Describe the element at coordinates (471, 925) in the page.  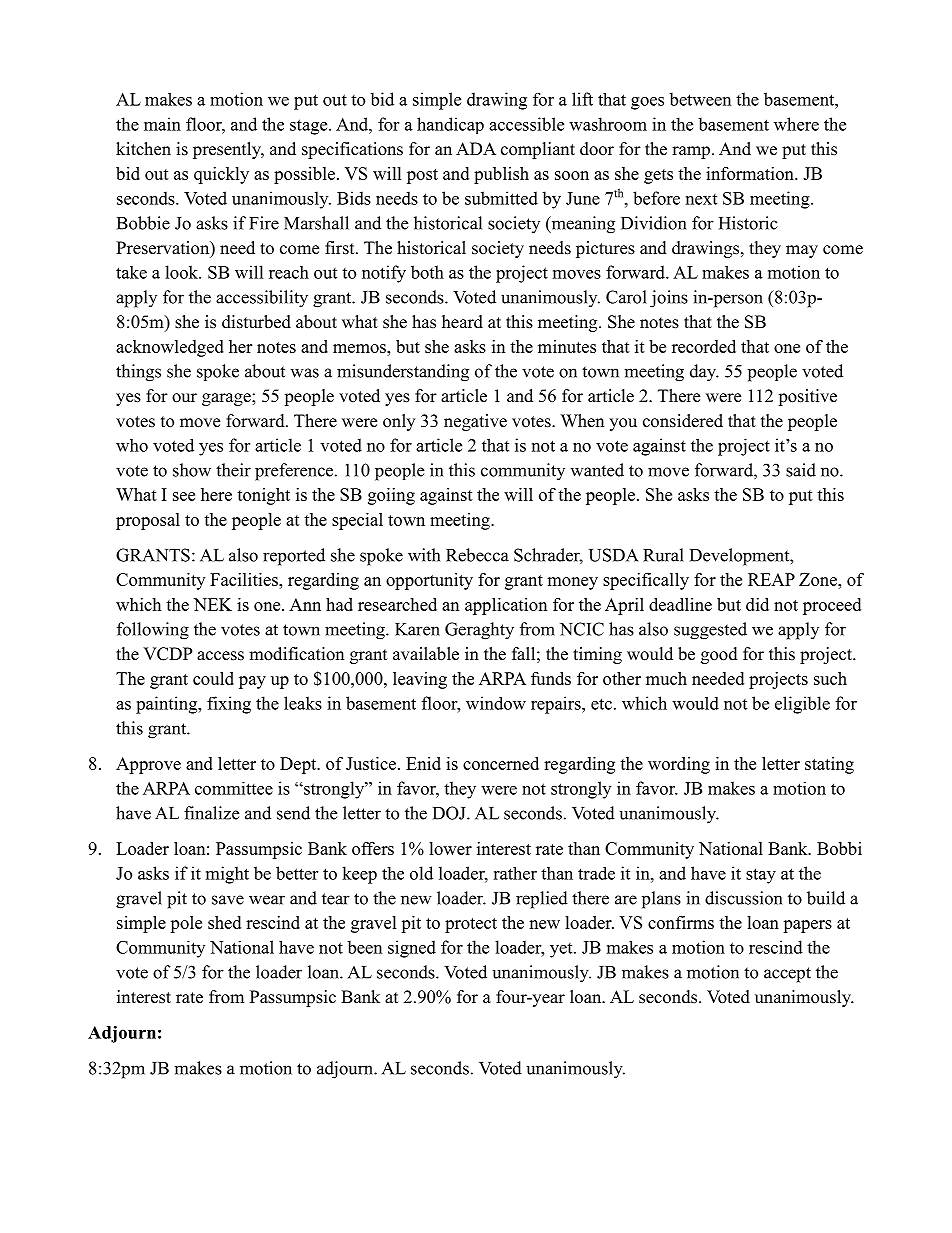
I see `protect` at that location.
